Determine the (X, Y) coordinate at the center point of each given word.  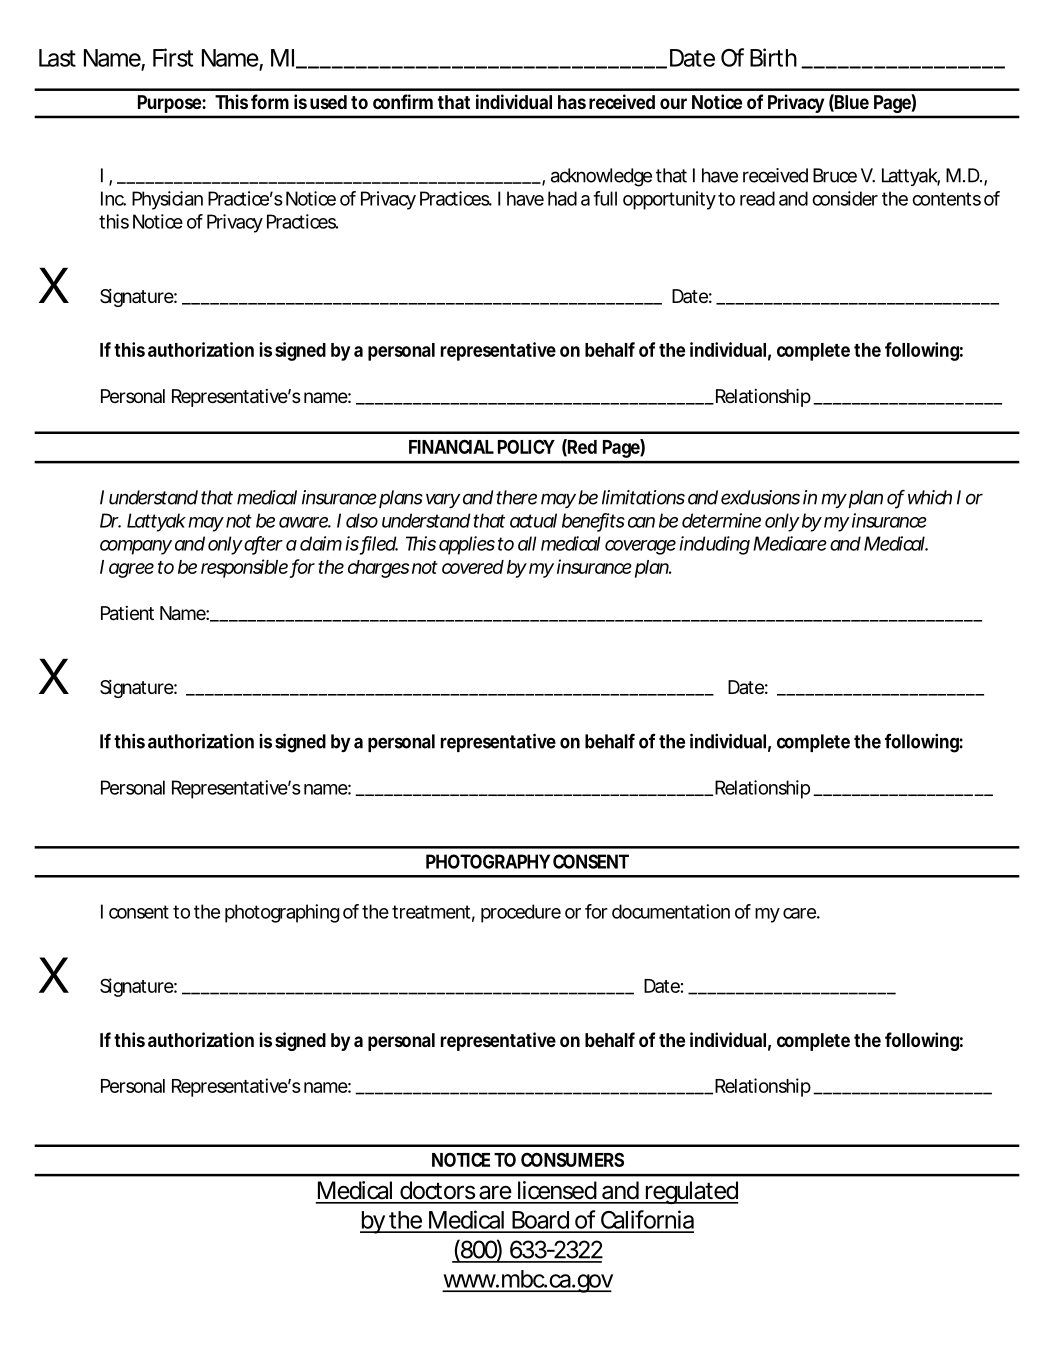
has (572, 102)
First (173, 57)
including (714, 545)
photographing (282, 913)
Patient (127, 613)
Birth (773, 57)
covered (473, 567)
